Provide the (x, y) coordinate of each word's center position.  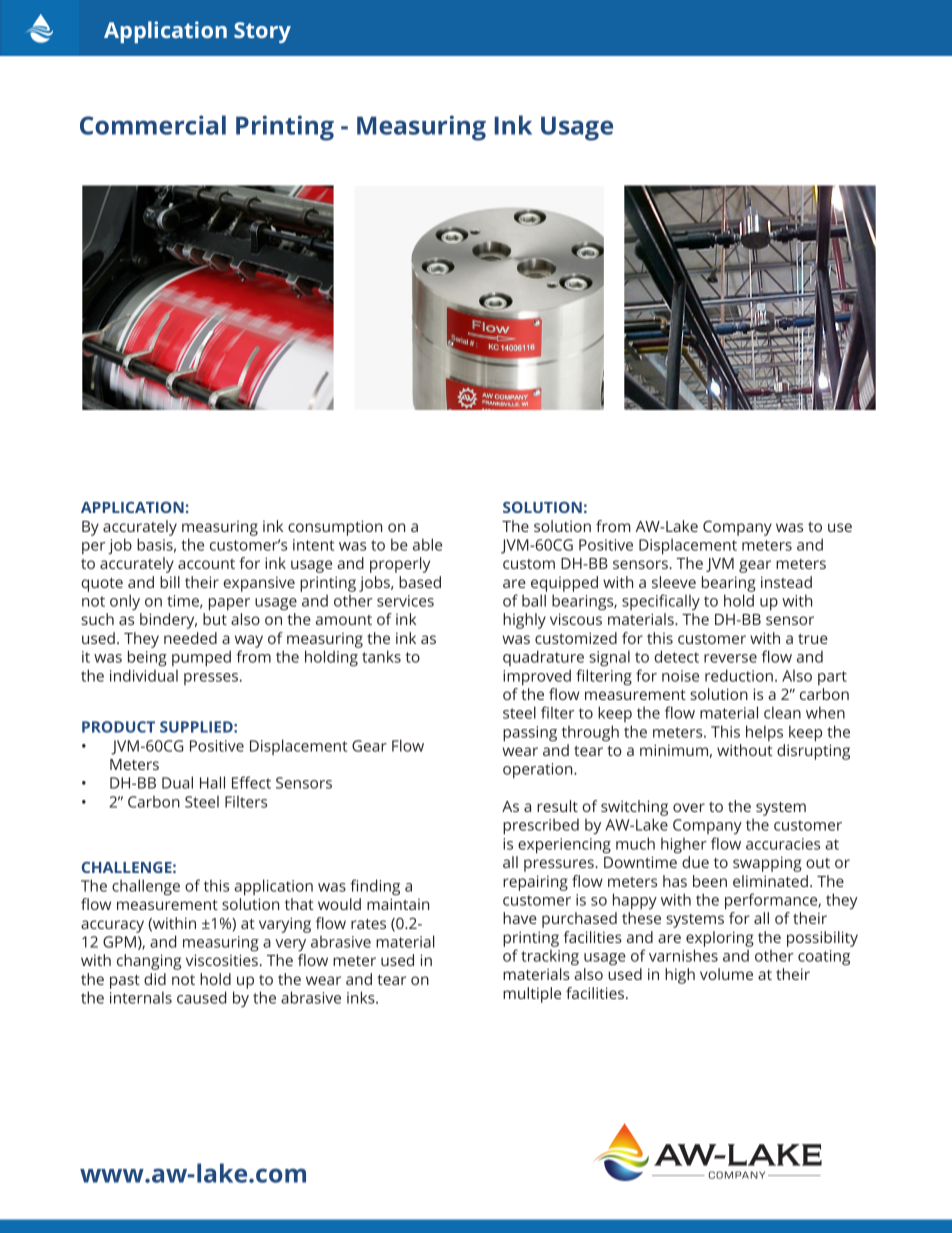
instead (786, 582)
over (689, 807)
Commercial (153, 125)
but (215, 619)
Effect (251, 782)
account (206, 564)
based (420, 582)
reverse (730, 658)
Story (262, 32)
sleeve (674, 582)
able (427, 544)
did (155, 979)
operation (539, 771)
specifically (661, 602)
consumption (335, 528)
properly (400, 565)
